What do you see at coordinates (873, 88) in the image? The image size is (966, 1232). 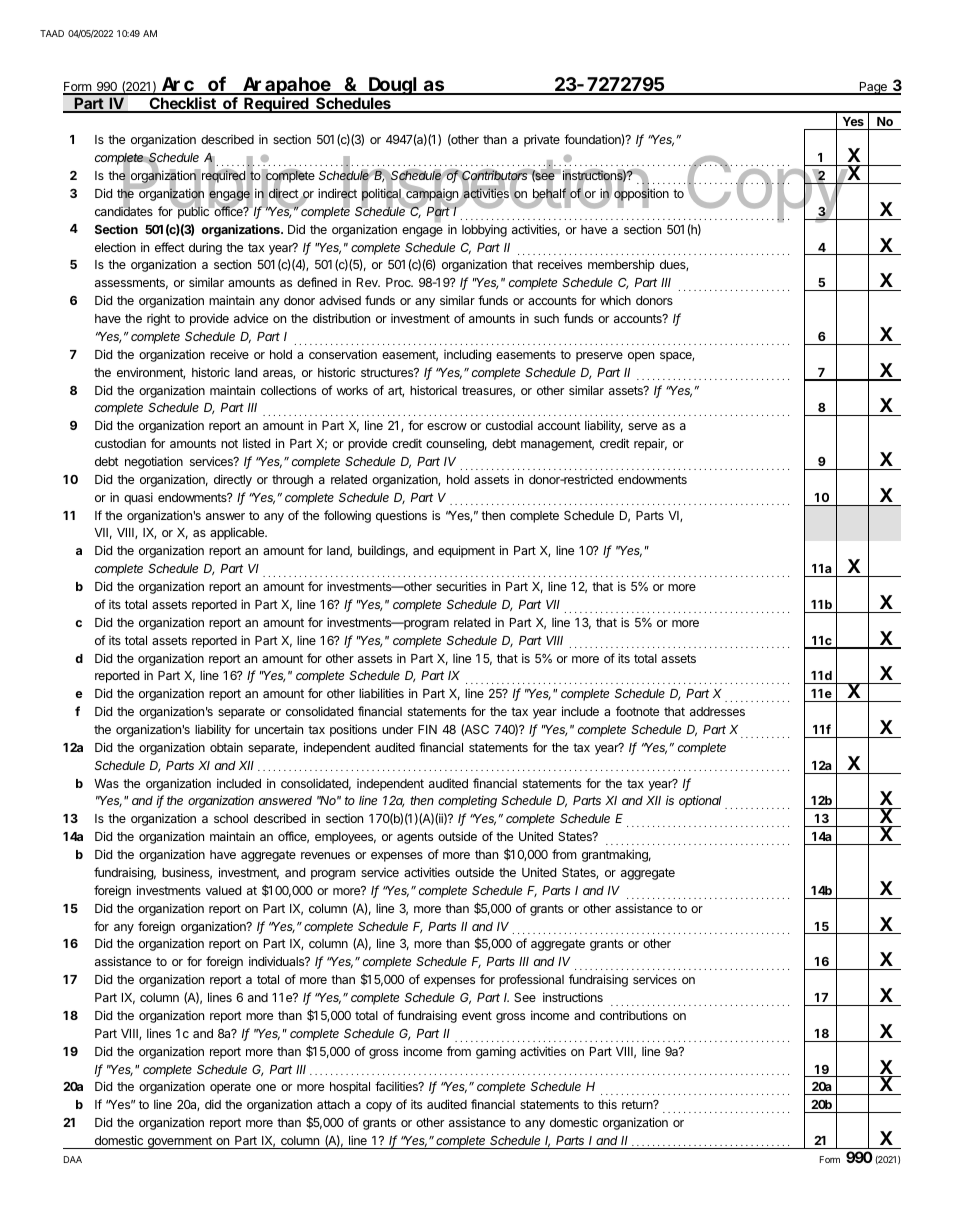 I see `Page` at bounding box center [873, 88].
